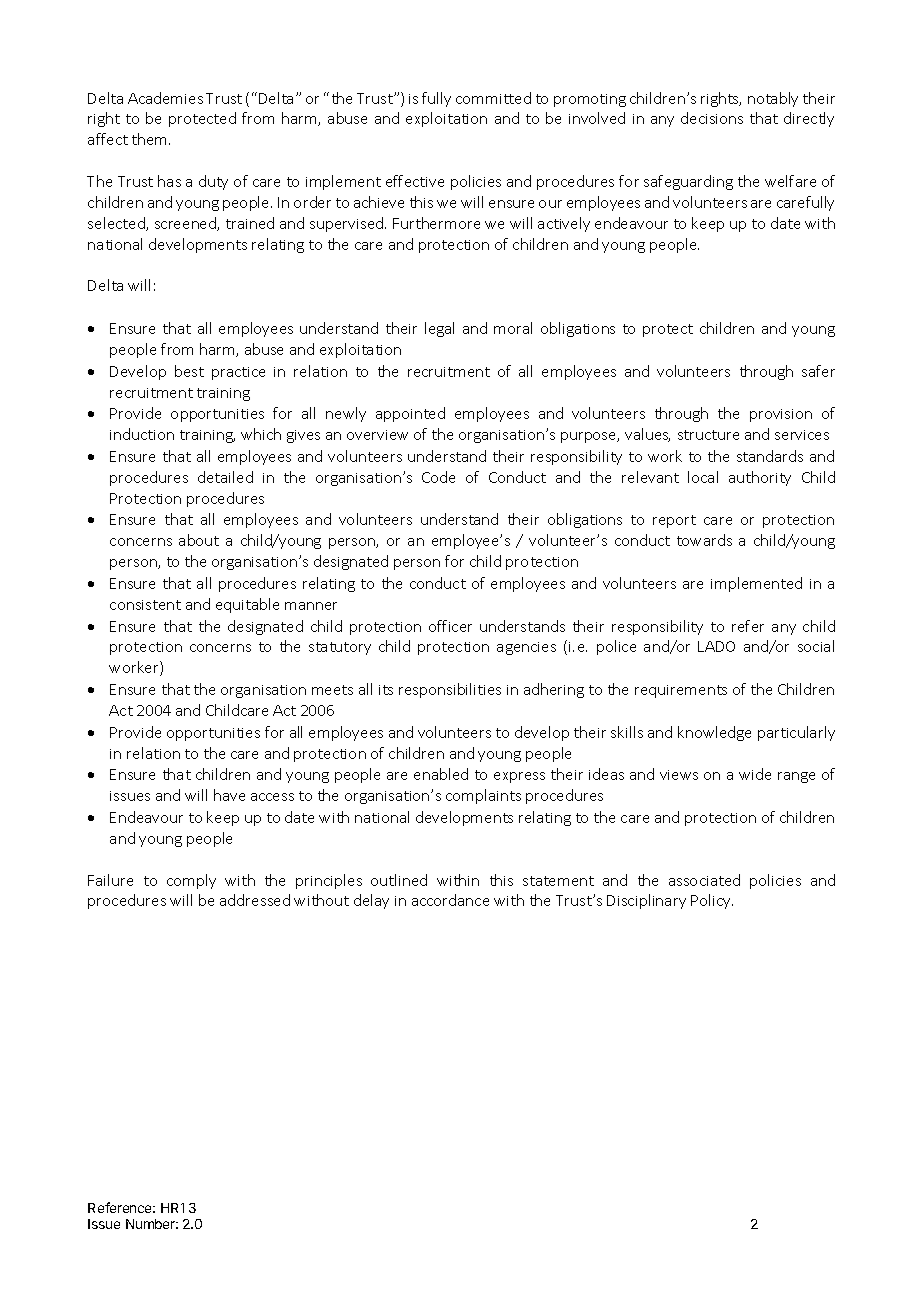  Describe the element at coordinates (450, 900) in the document. I see `accordance` at that location.
